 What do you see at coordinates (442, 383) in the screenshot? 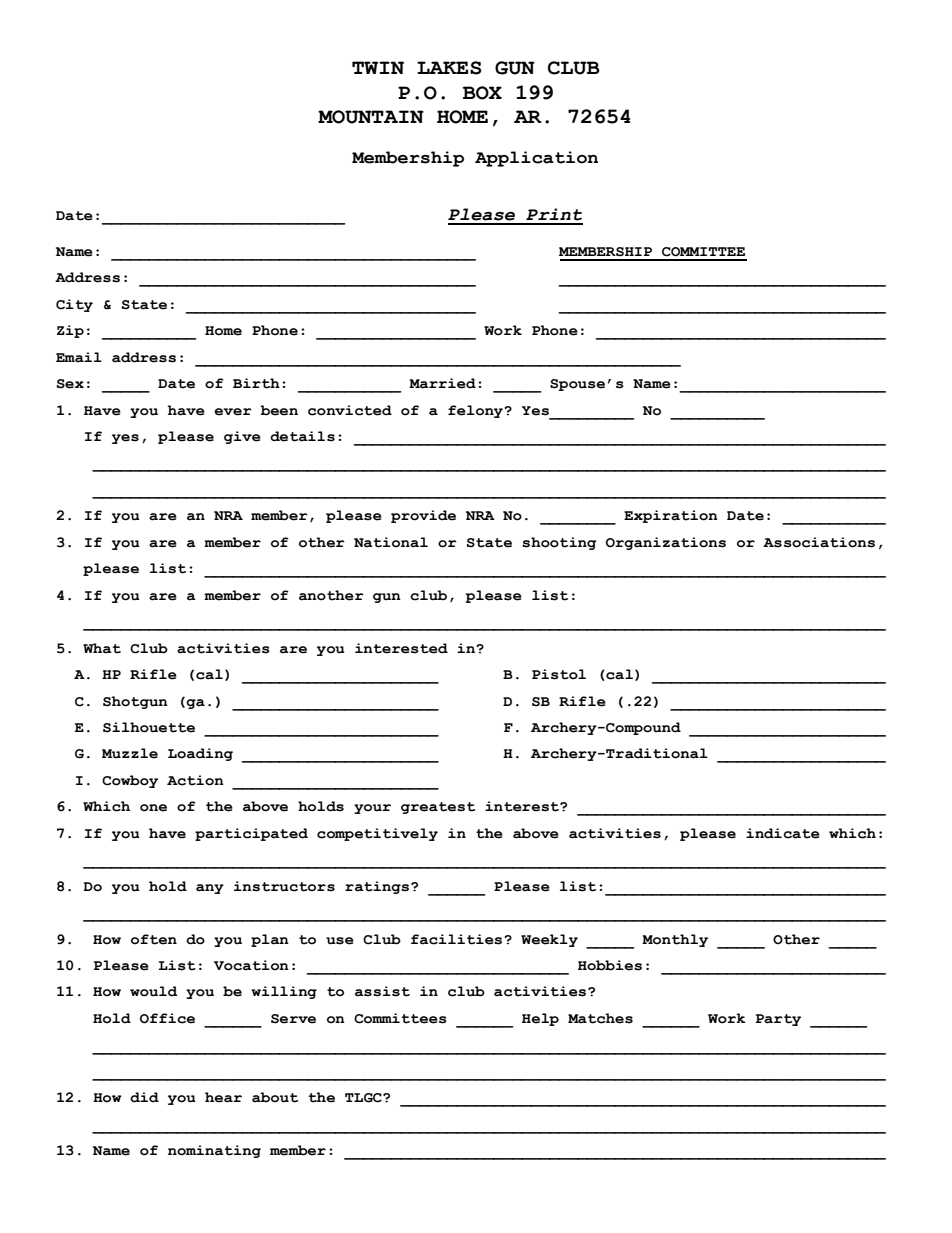
I see `Married` at bounding box center [442, 383].
